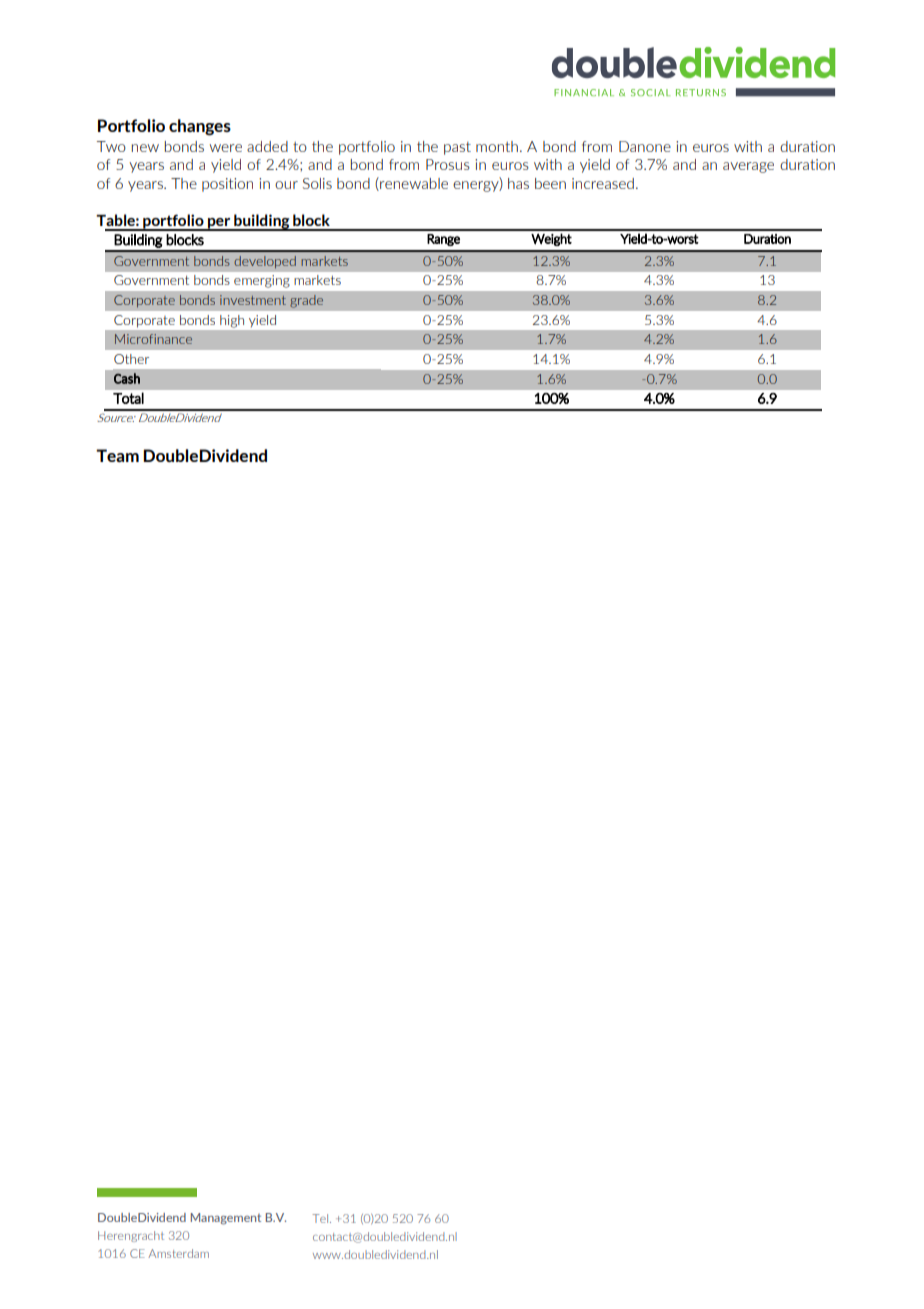 The image size is (924, 1309). Describe the element at coordinates (117, 455) in the screenshot. I see `Team` at that location.
